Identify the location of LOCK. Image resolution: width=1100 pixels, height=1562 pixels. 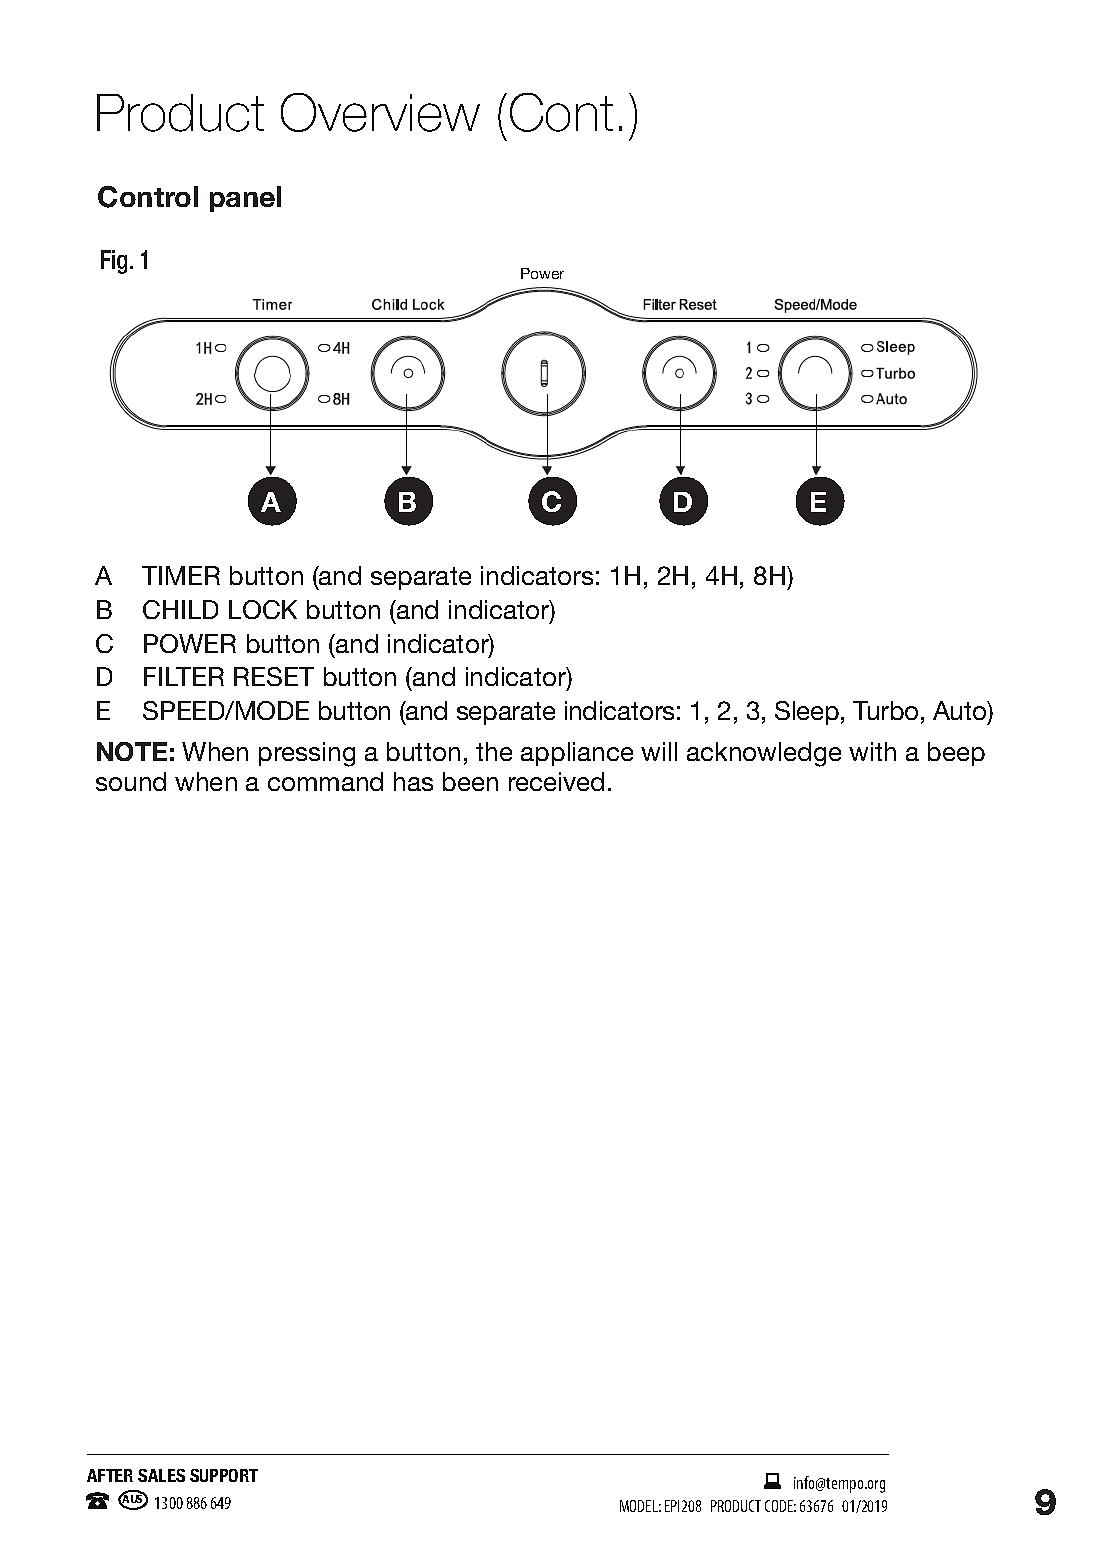
(263, 609).
